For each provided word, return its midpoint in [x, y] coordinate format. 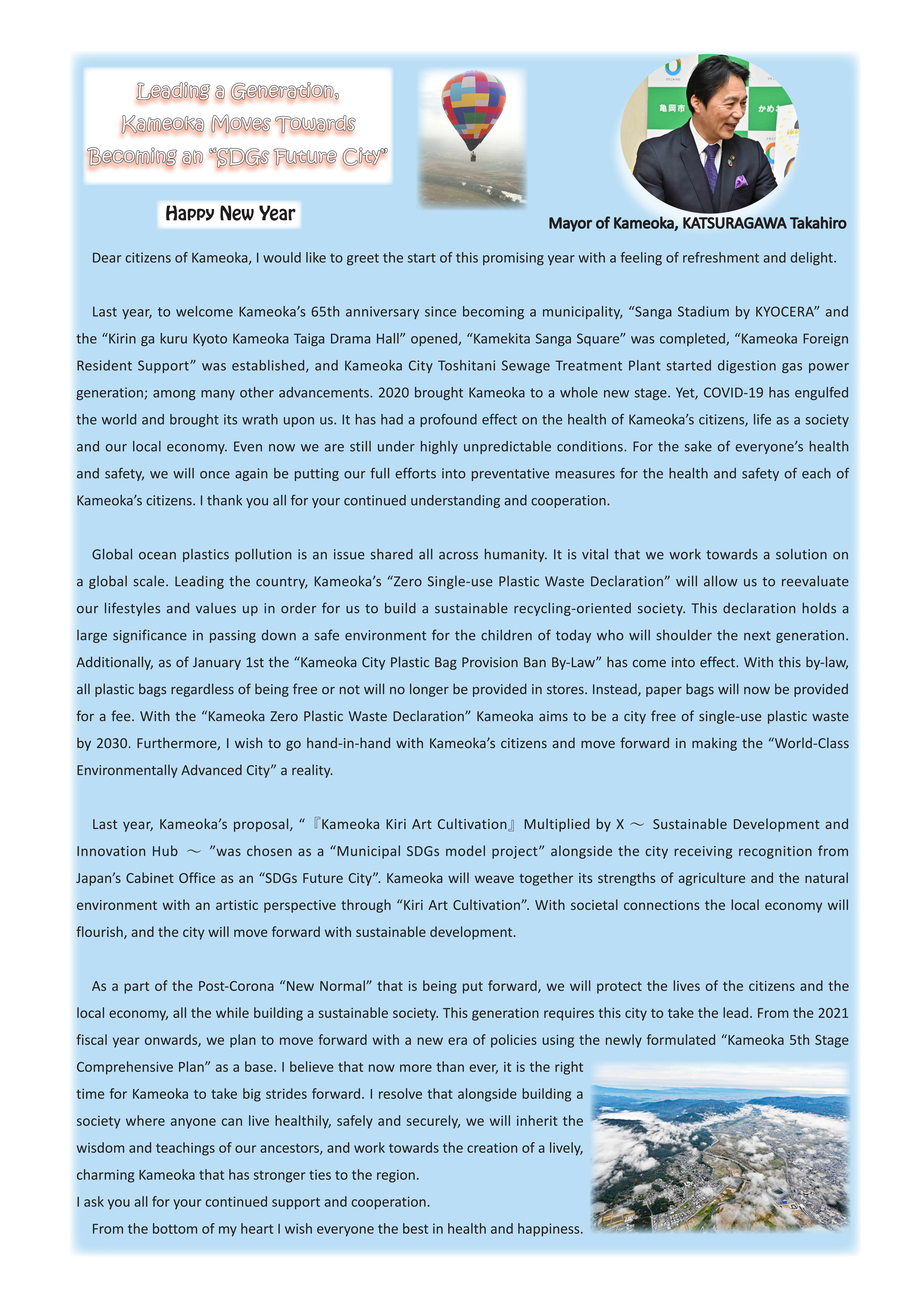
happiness [550, 1230]
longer [429, 690]
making [714, 744]
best [415, 1228]
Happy [190, 213]
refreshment [721, 257]
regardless [202, 690]
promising [513, 259]
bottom [175, 1228]
